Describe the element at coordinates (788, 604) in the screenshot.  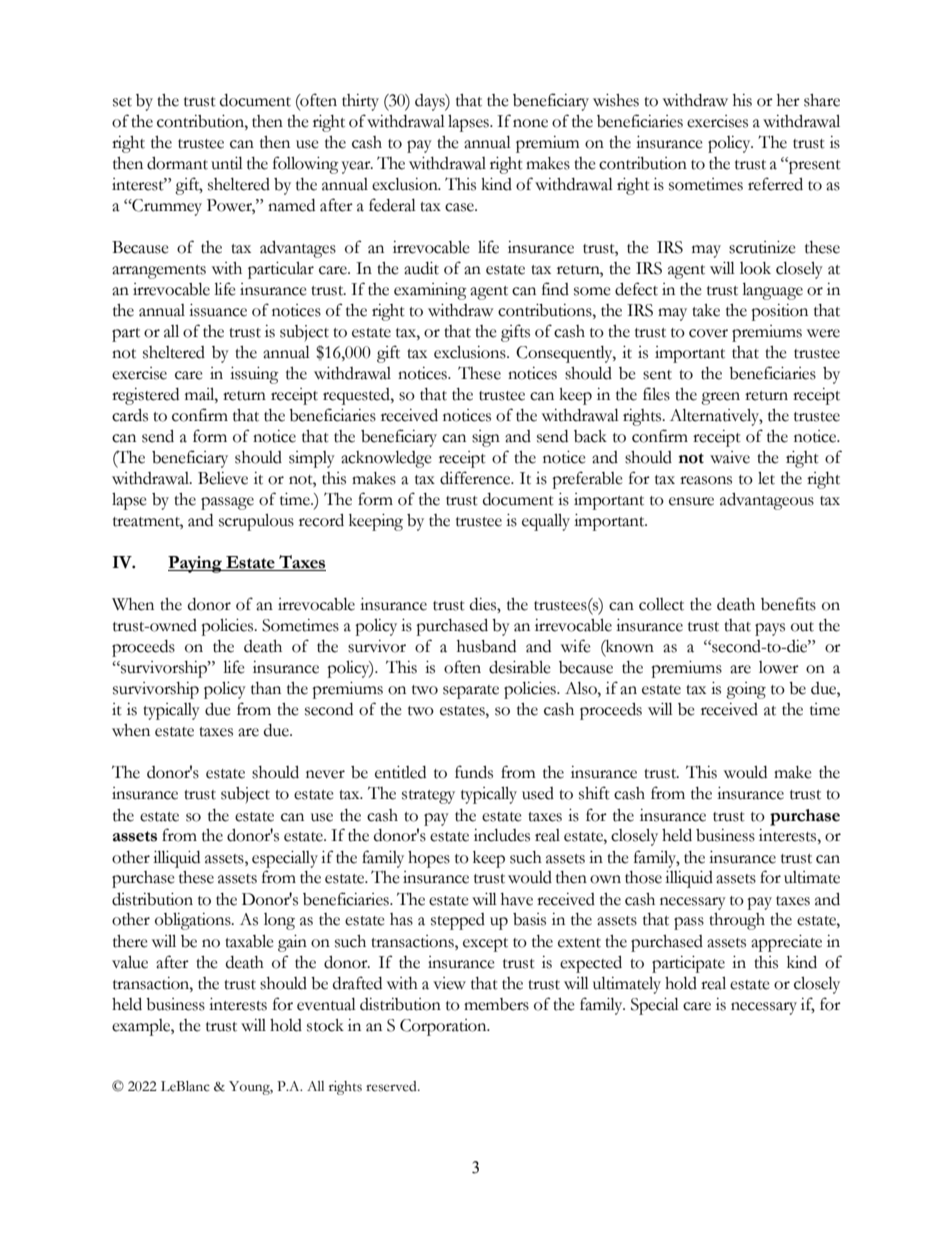
I see `benefits` at that location.
